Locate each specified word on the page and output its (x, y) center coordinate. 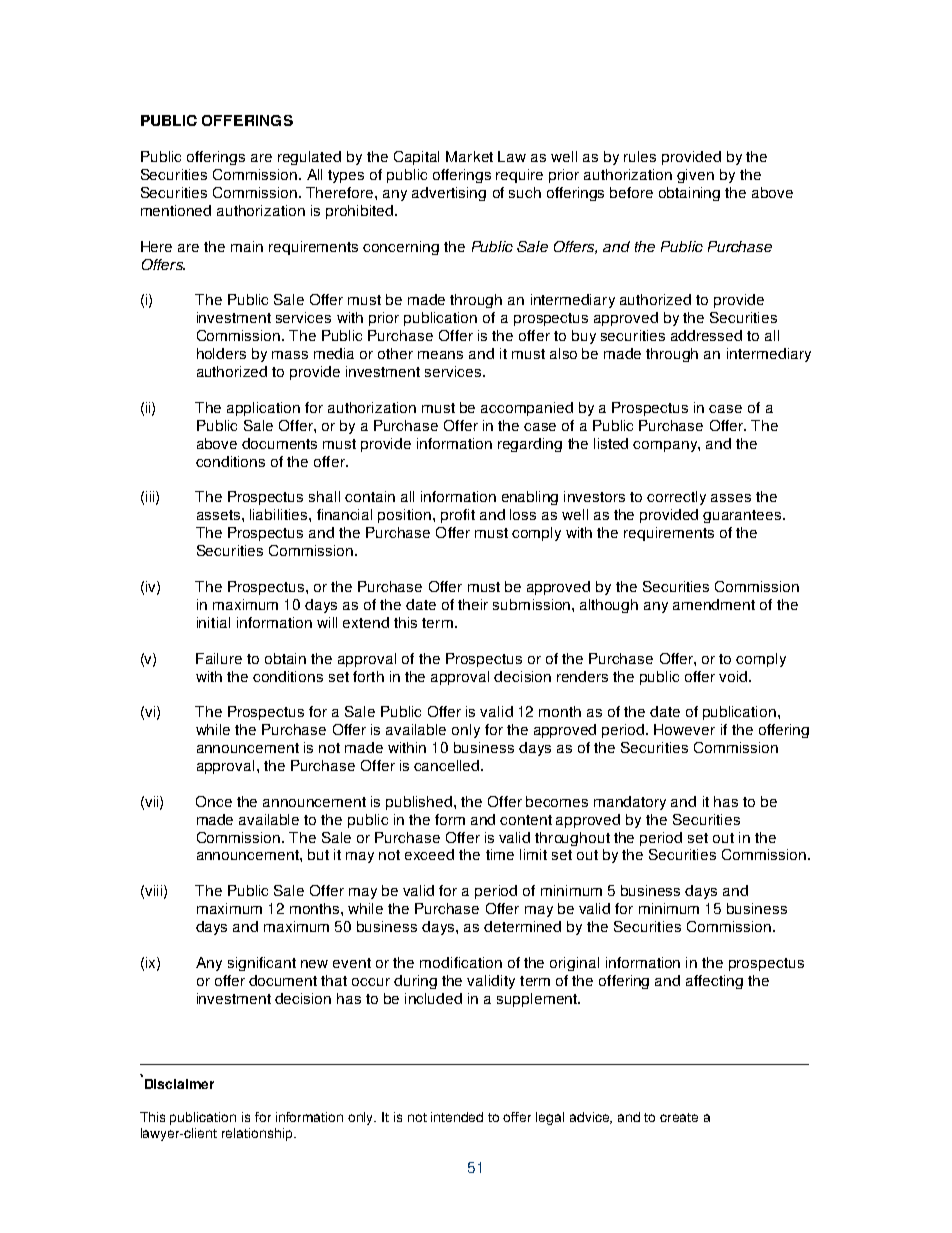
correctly (676, 498)
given (695, 176)
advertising (449, 194)
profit (458, 516)
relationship (258, 1134)
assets (220, 515)
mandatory (630, 803)
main (247, 246)
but (318, 854)
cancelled (448, 765)
